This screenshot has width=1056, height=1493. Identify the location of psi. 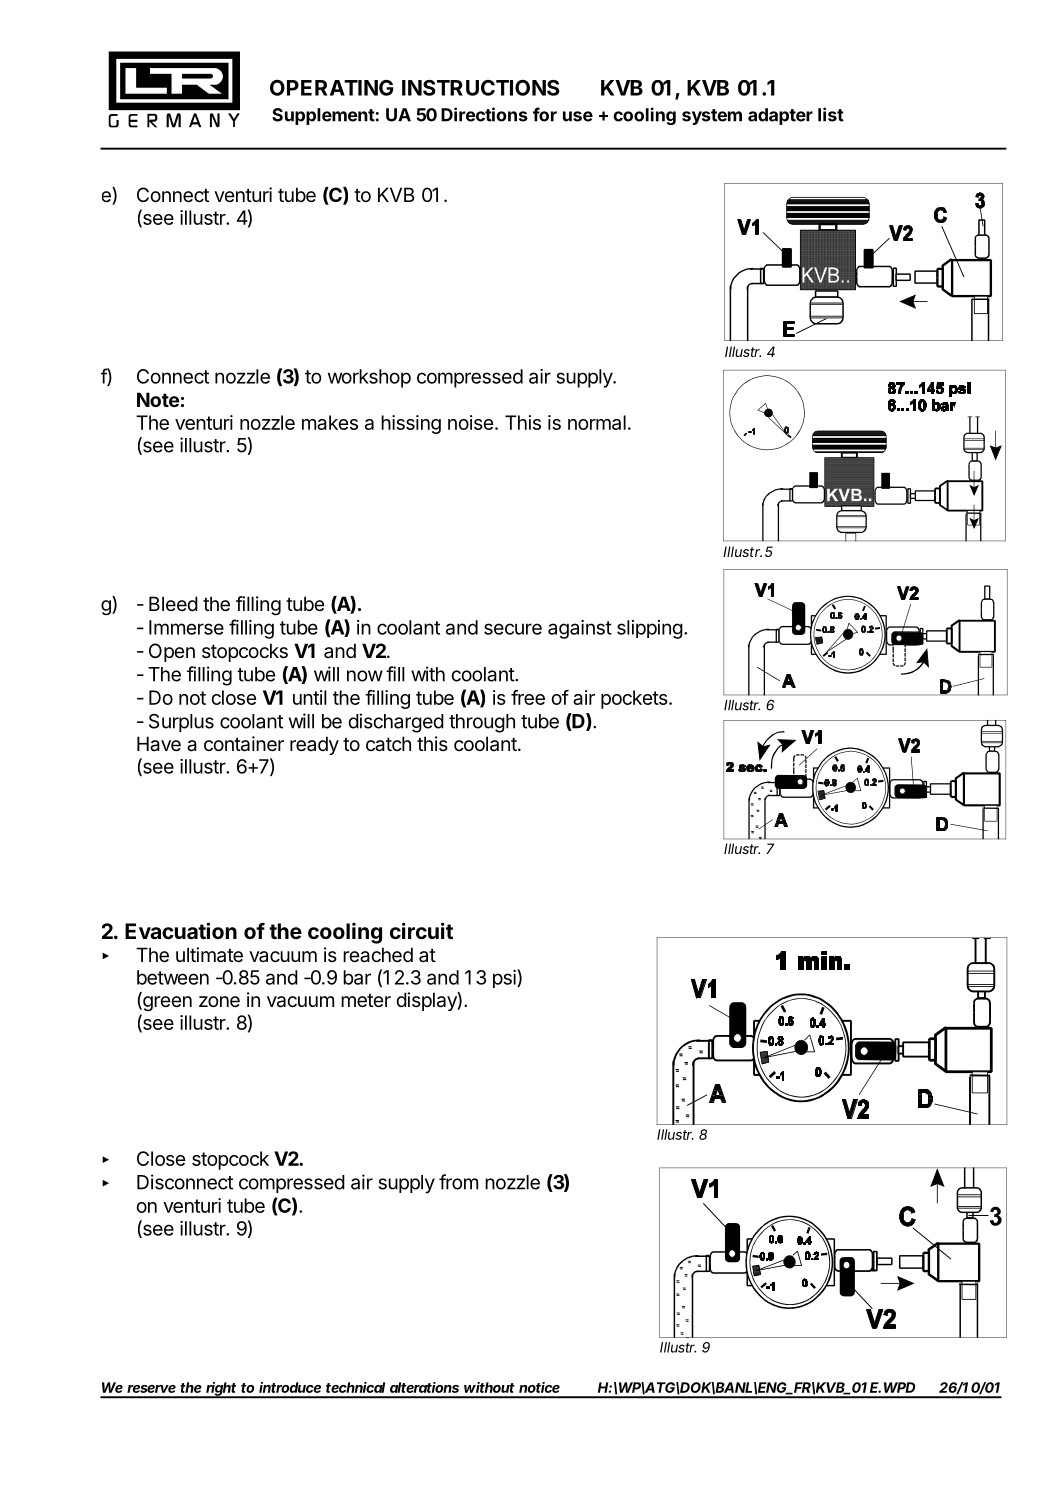
(505, 978).
